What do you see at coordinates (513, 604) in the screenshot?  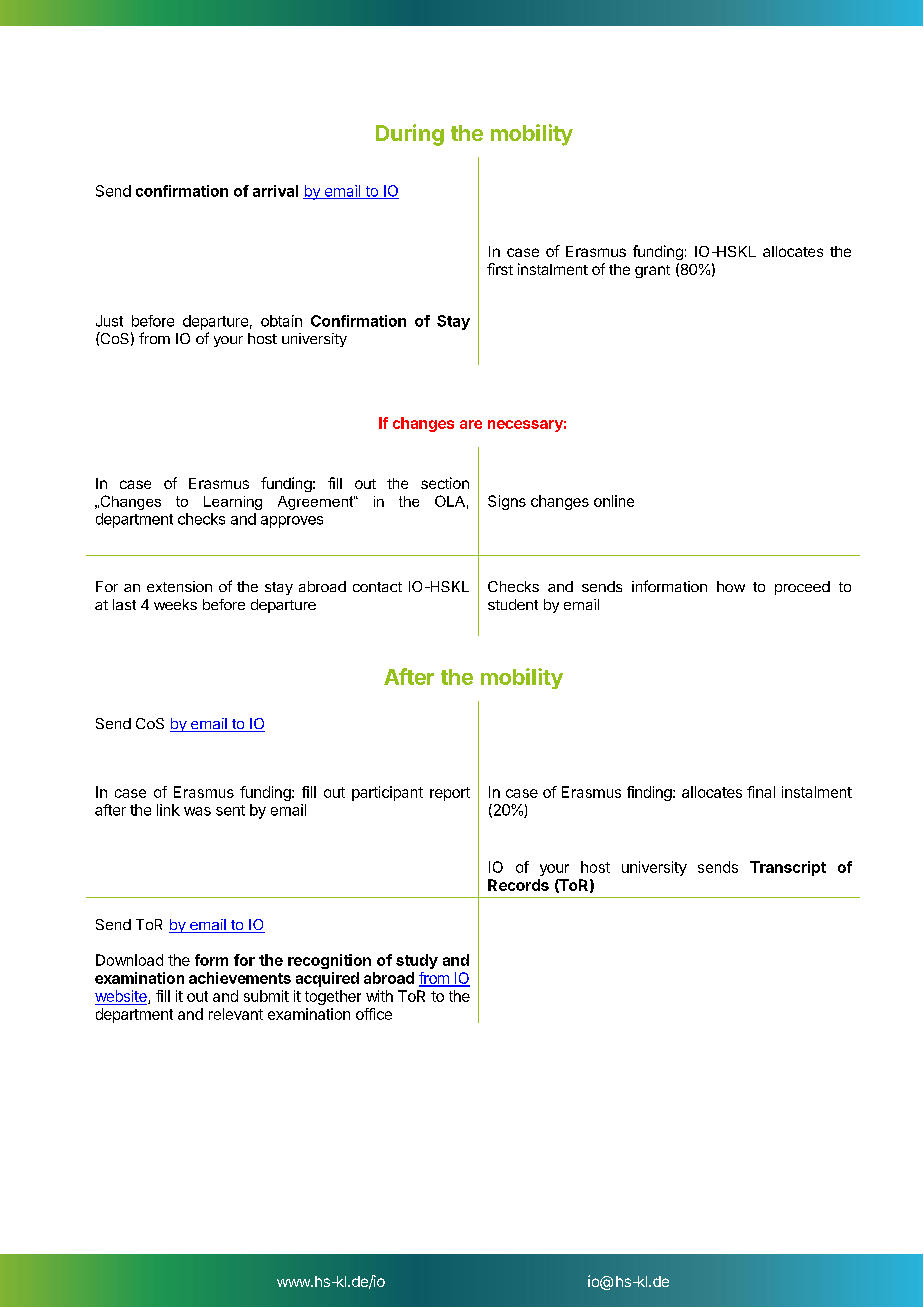 I see `student` at bounding box center [513, 604].
